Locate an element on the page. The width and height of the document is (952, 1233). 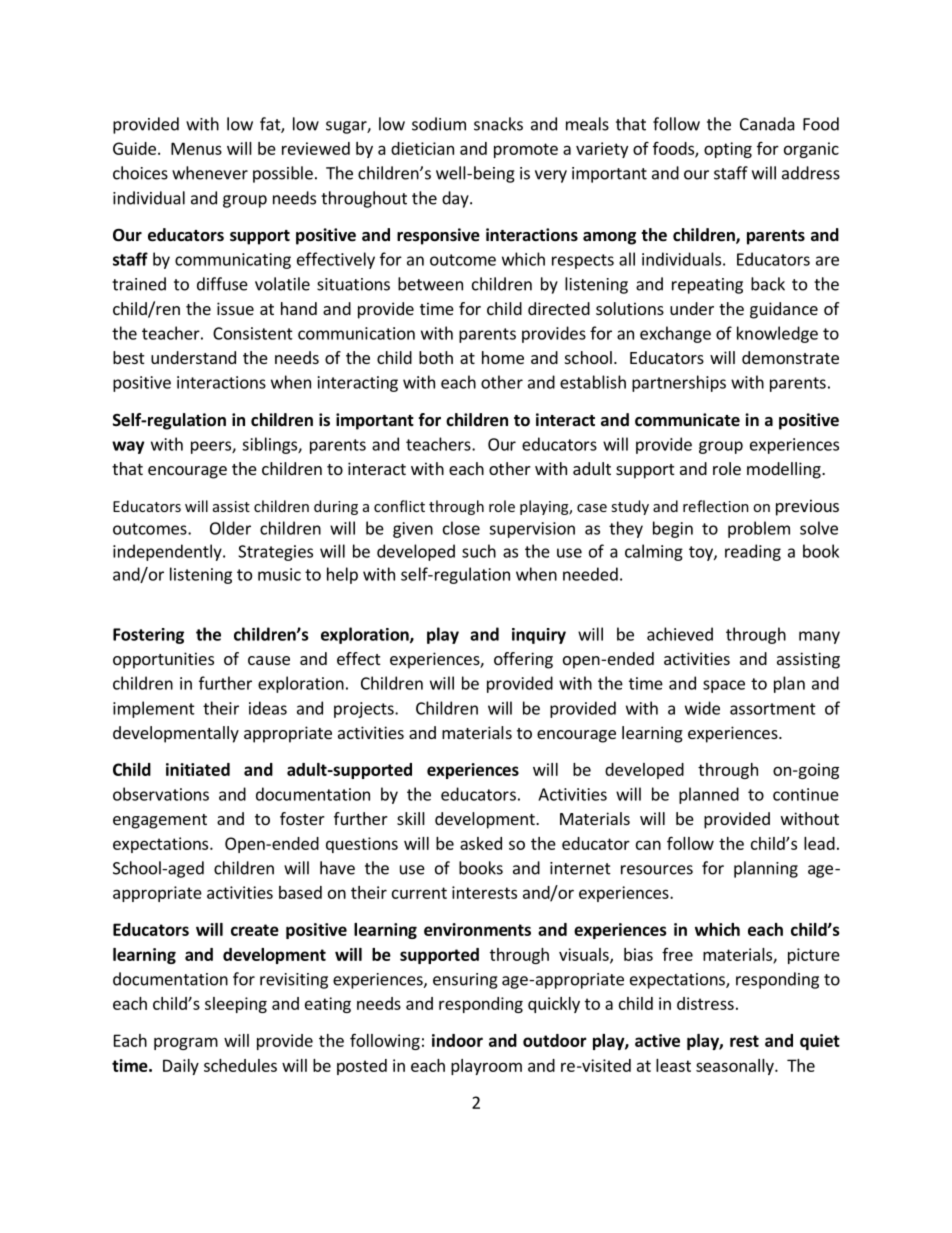
modelling is located at coordinates (785, 470).
